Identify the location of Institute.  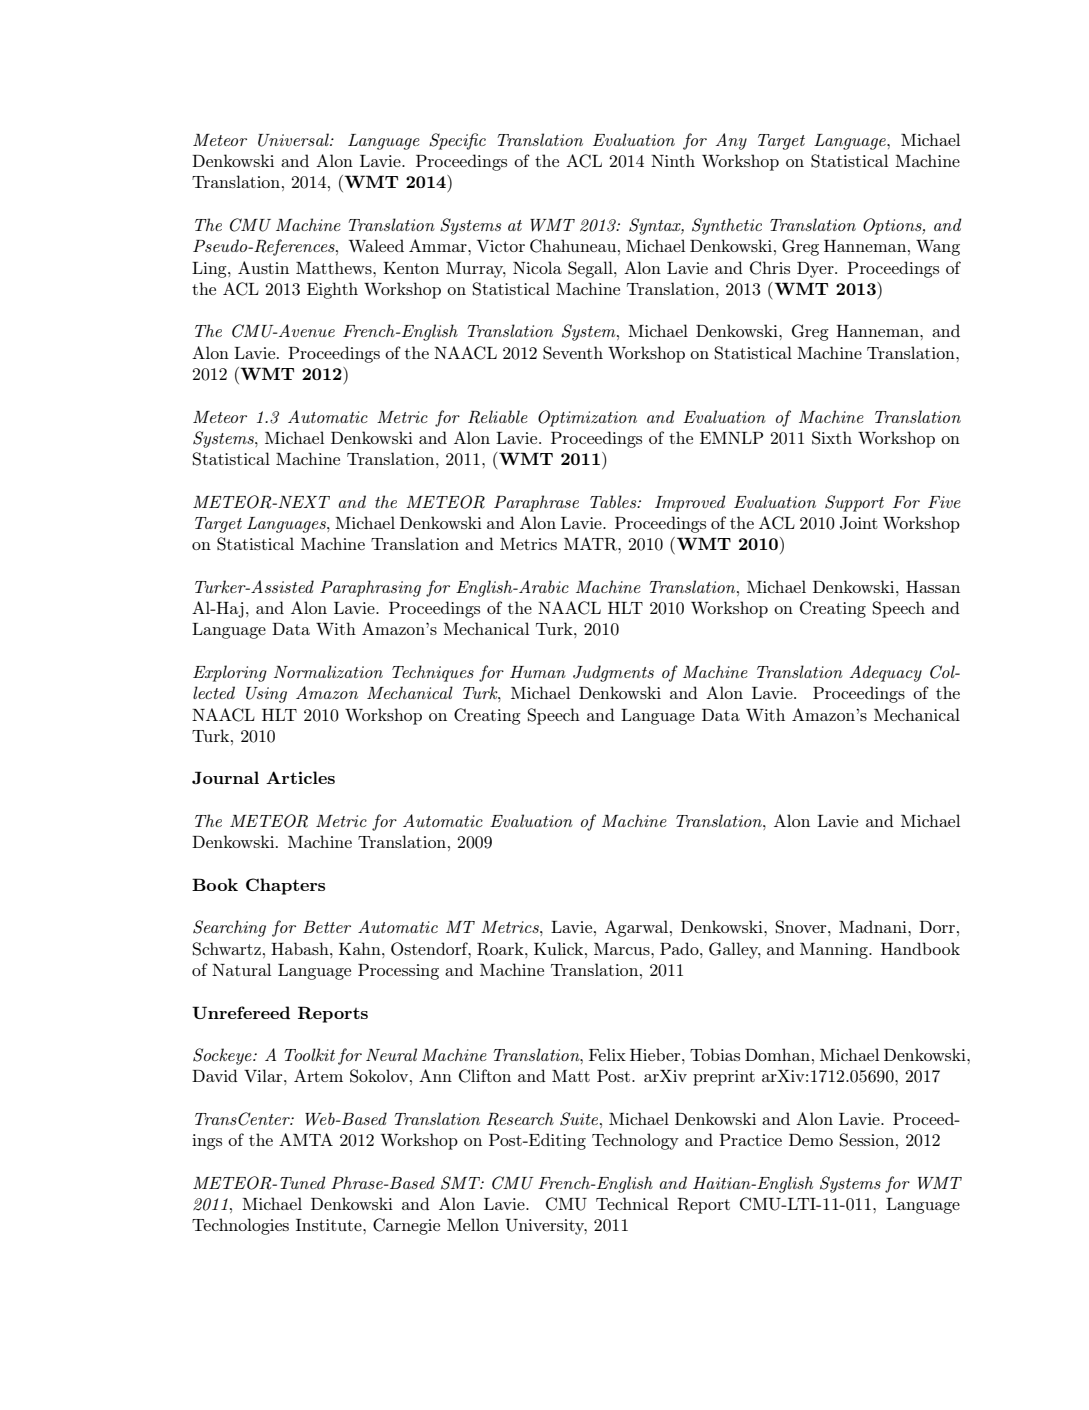
(330, 1225).
